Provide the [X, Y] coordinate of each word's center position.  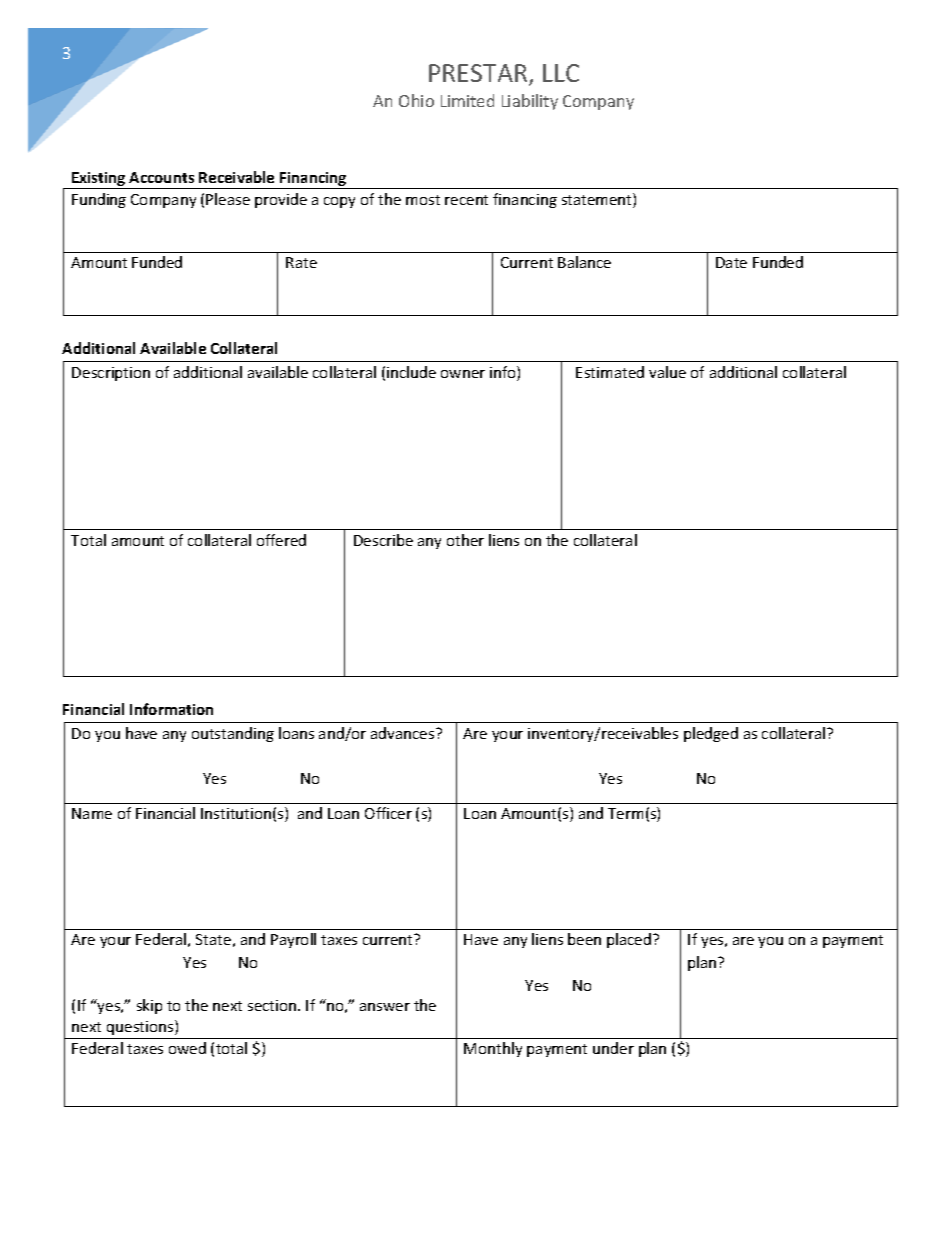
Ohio [416, 100]
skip [149, 1006]
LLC [561, 73]
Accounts [161, 177]
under [613, 1048]
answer [385, 1007]
